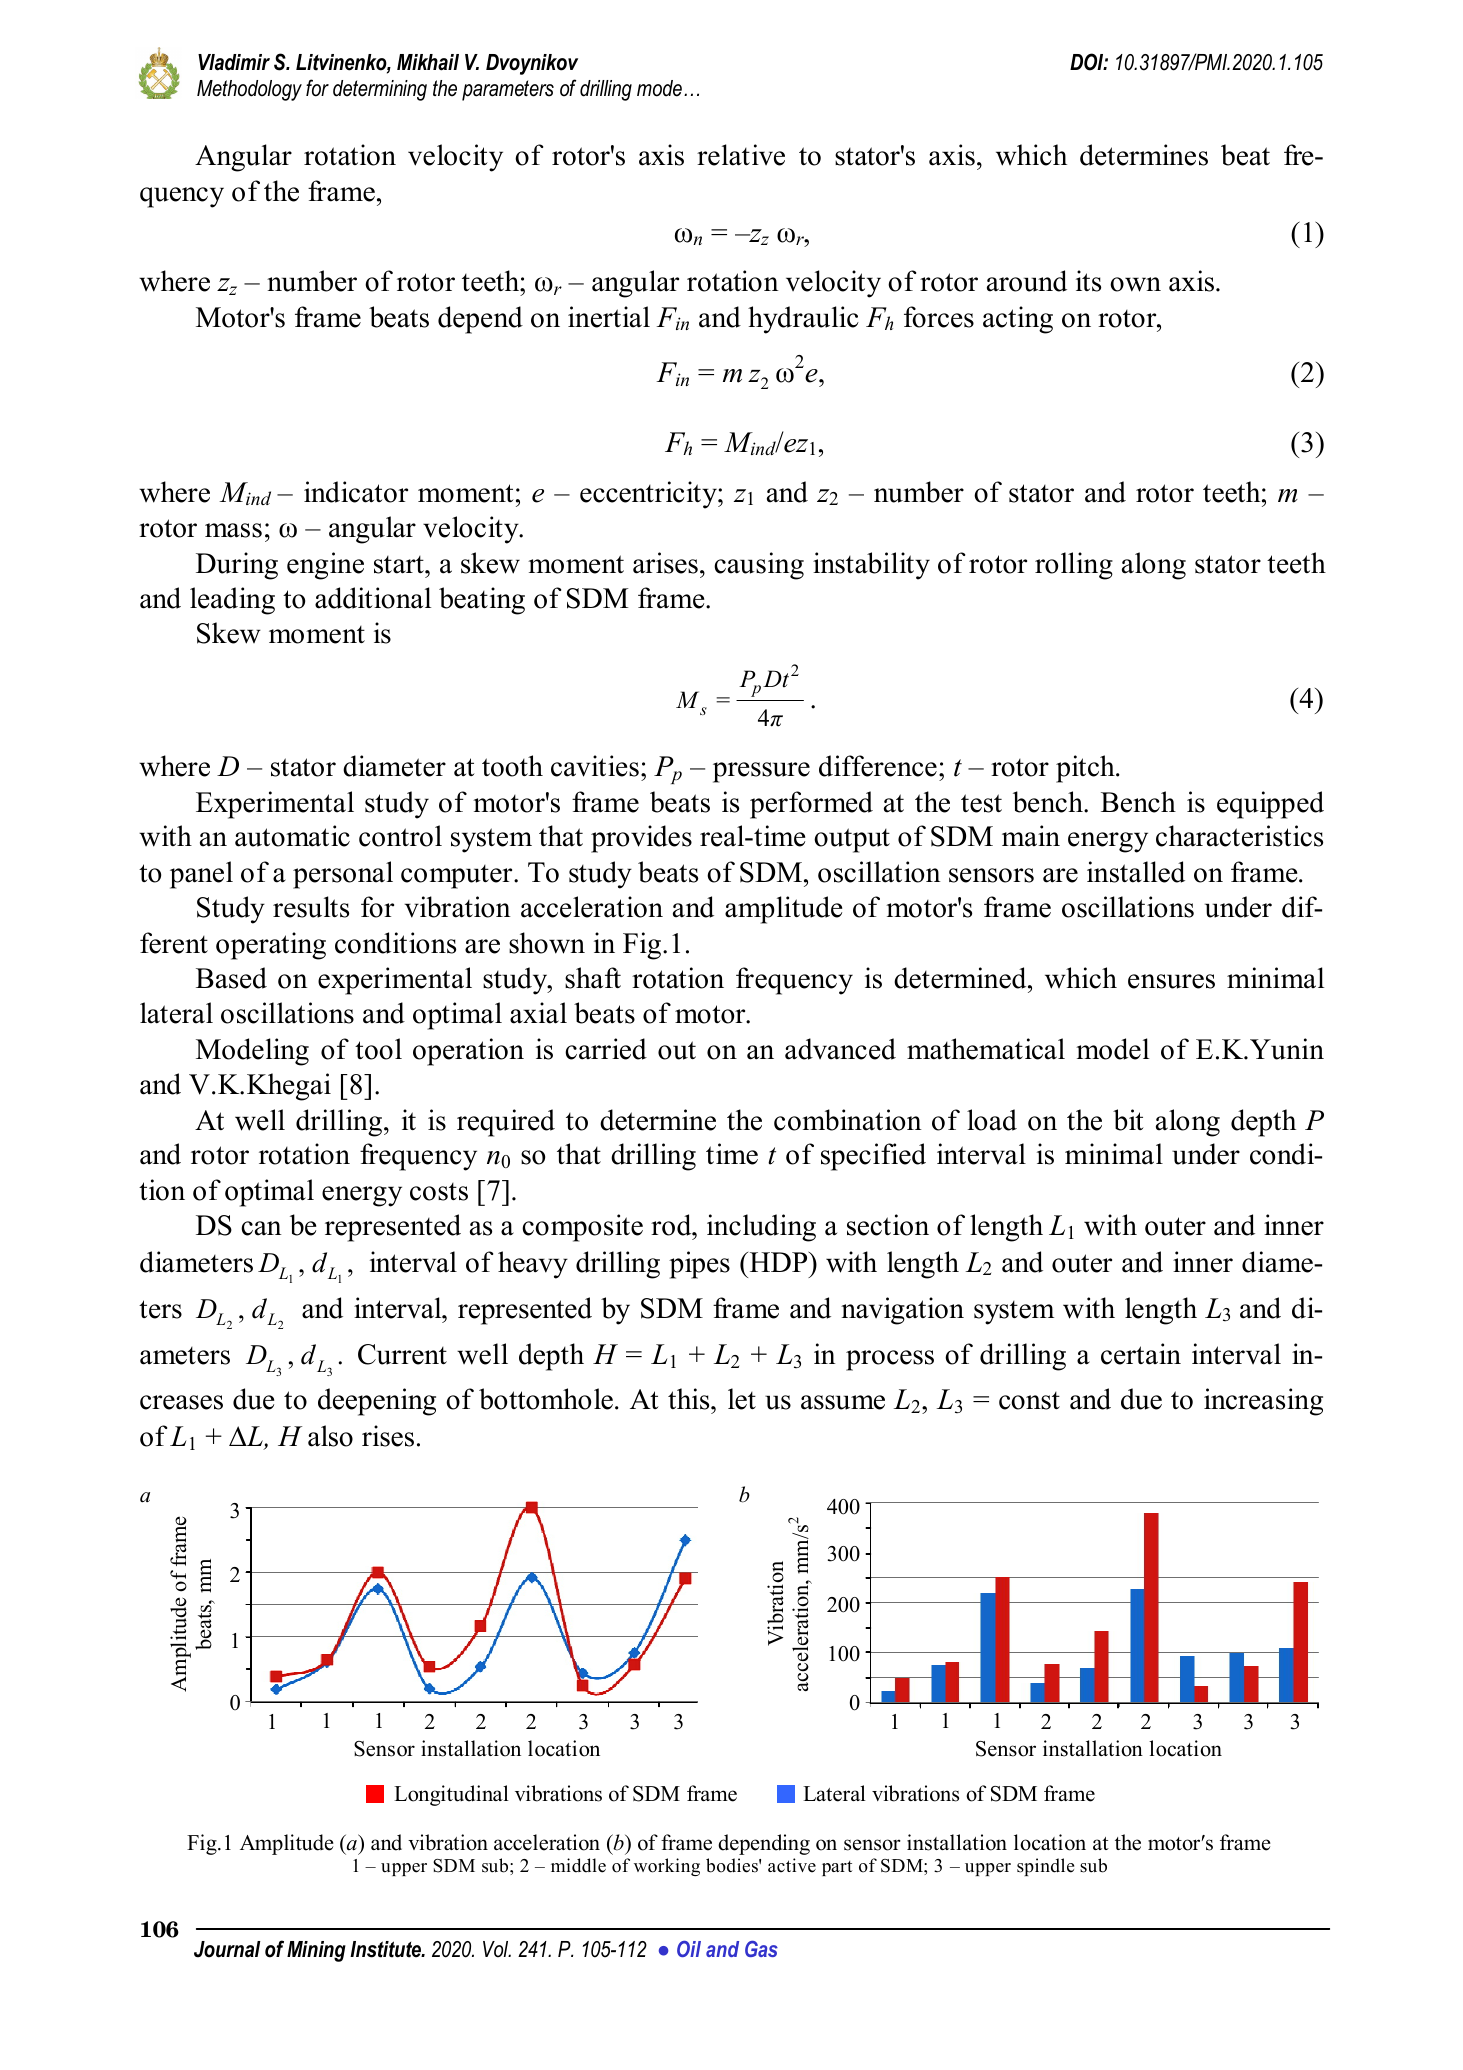 This page has height=2070, width=1463. What do you see at coordinates (759, 566) in the page?
I see `causing` at bounding box center [759, 566].
